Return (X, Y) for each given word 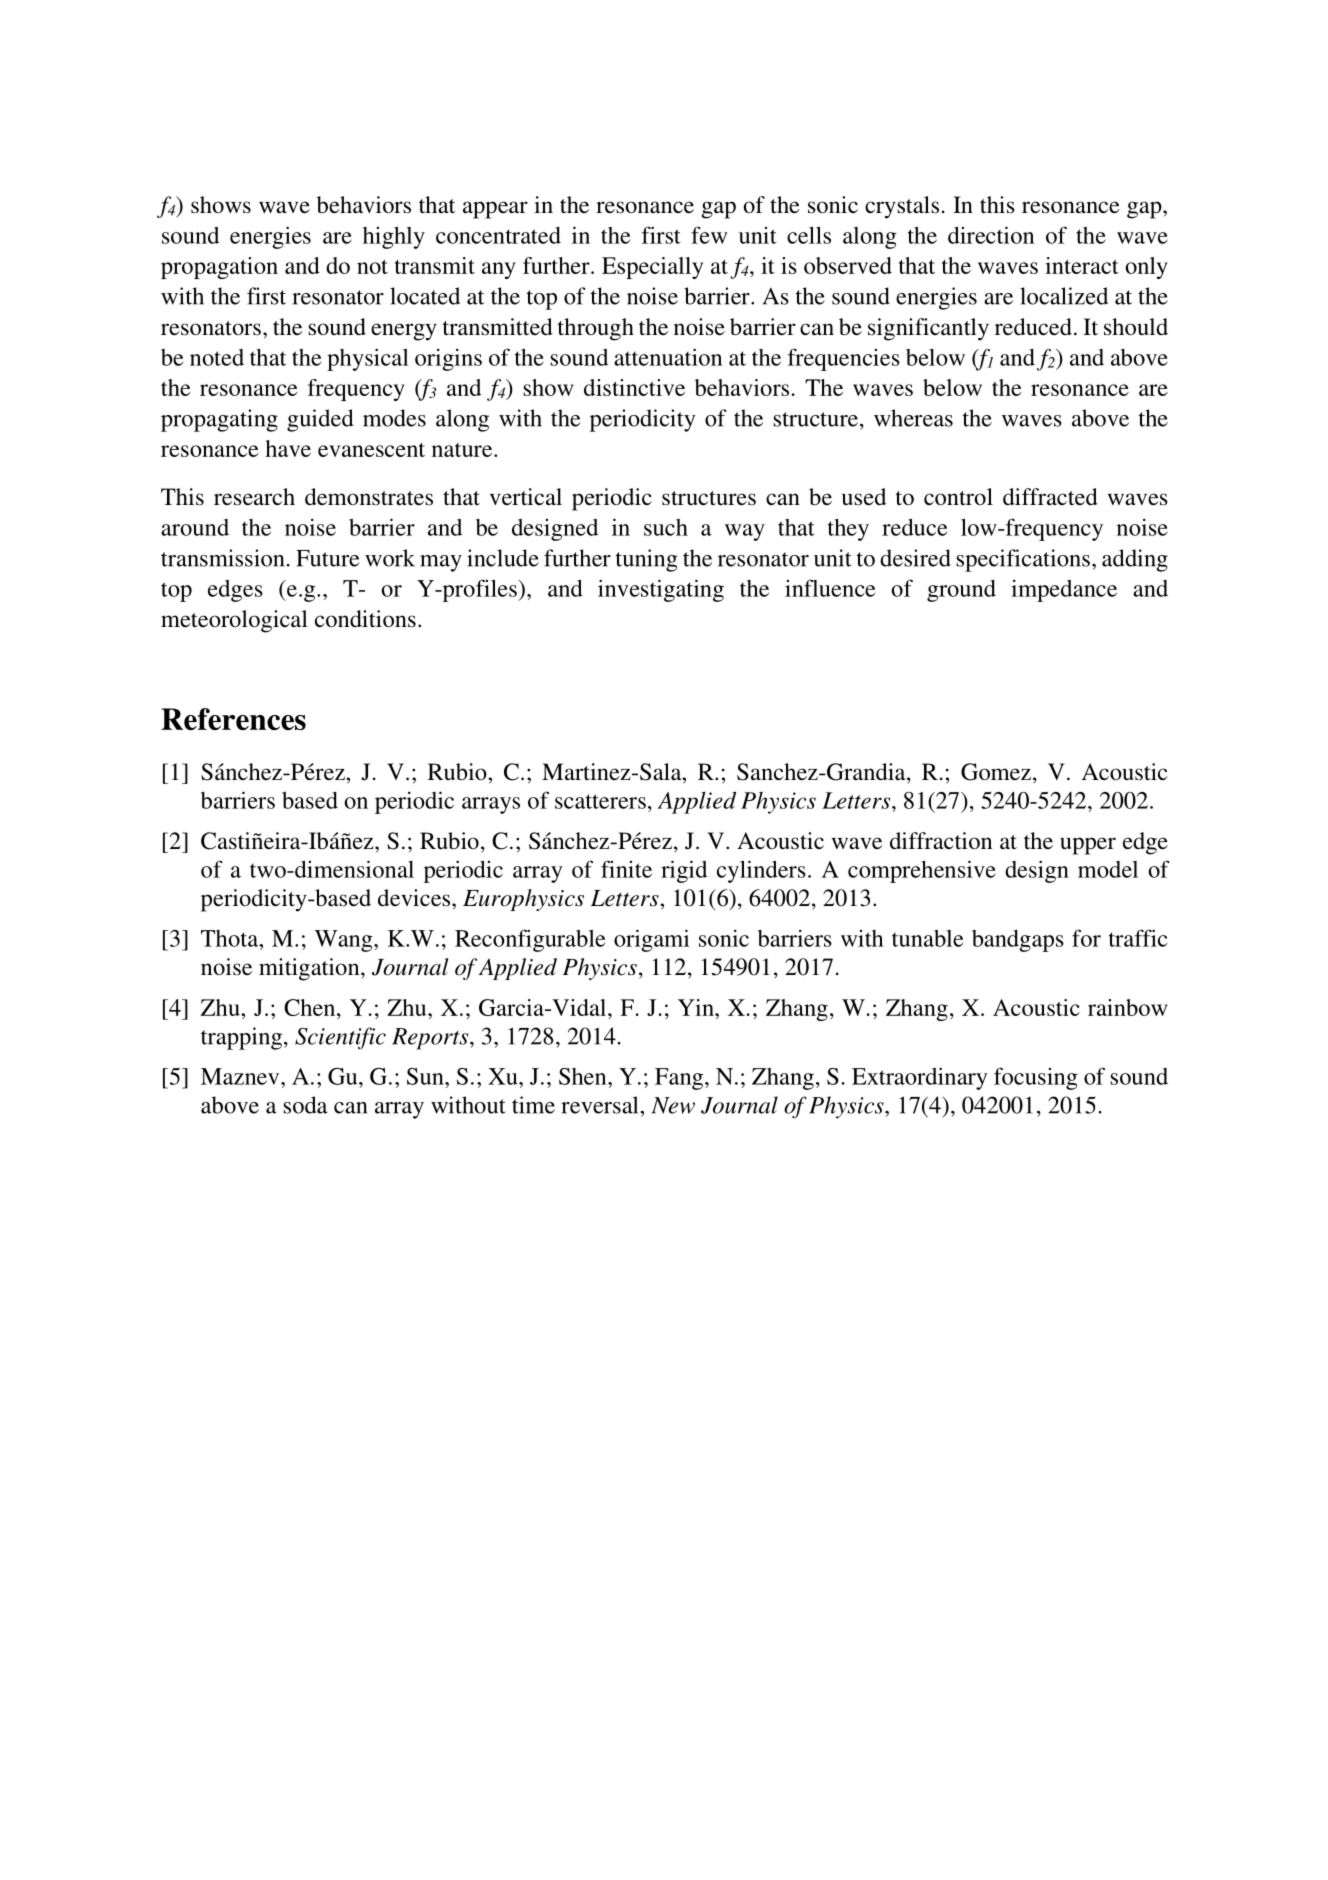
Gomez (996, 772)
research (254, 497)
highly (394, 237)
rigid (684, 871)
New (673, 1105)
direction (991, 235)
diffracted (1050, 497)
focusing (1036, 1078)
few (709, 235)
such (666, 527)
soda (305, 1105)
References (233, 719)
